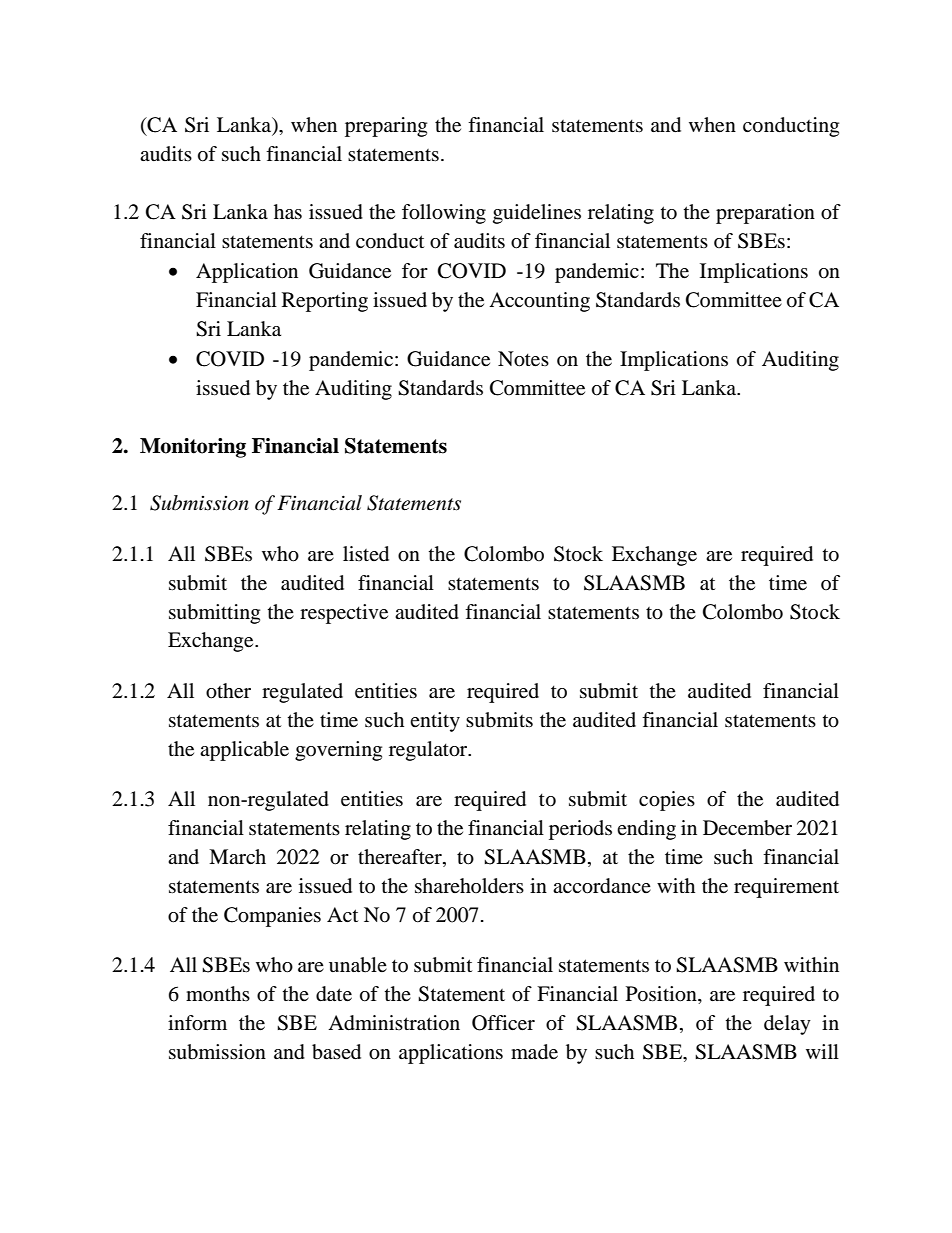 The height and width of the screenshot is (1233, 952). I want to click on has, so click(288, 212).
